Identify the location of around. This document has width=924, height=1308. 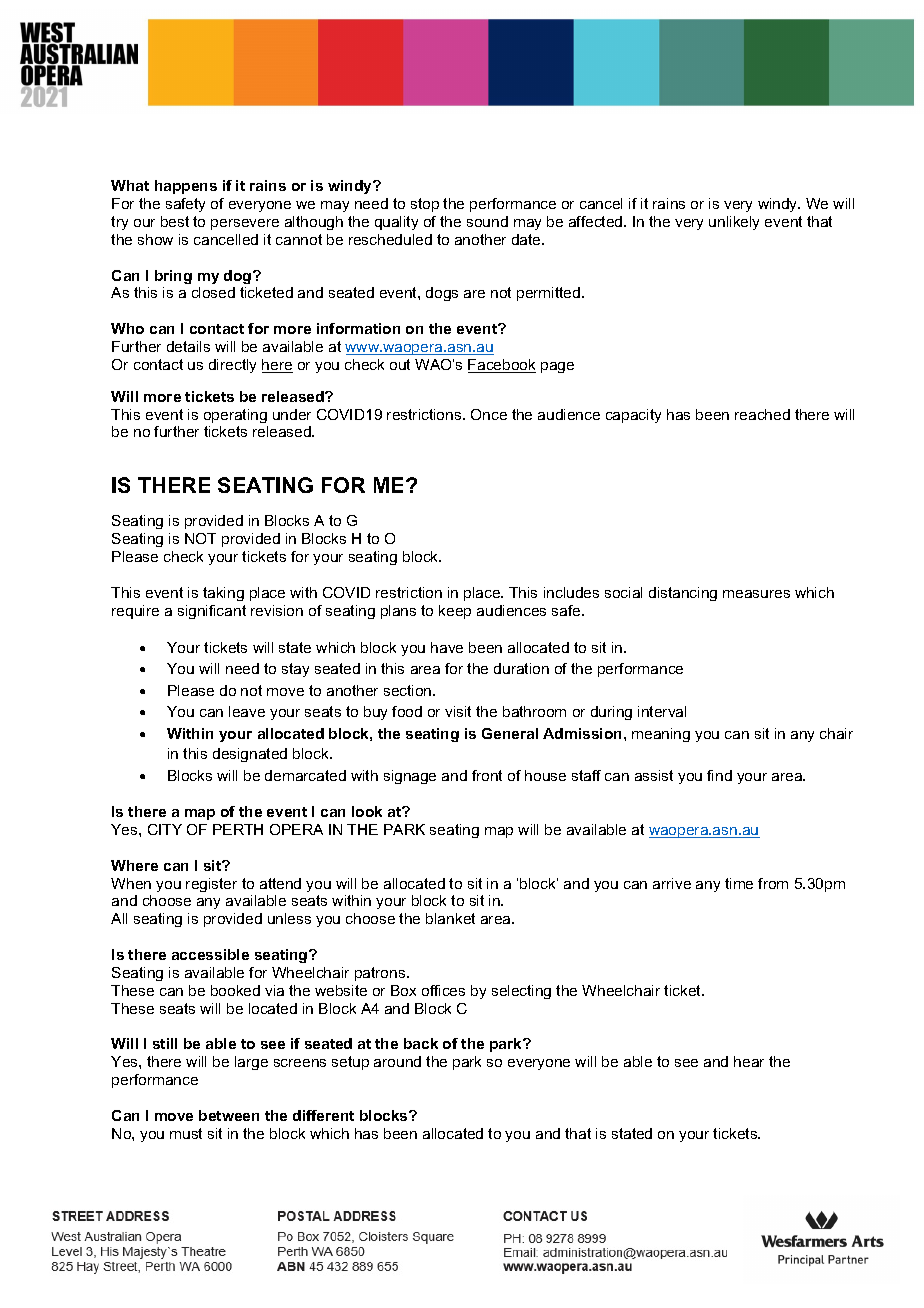
(397, 1061).
